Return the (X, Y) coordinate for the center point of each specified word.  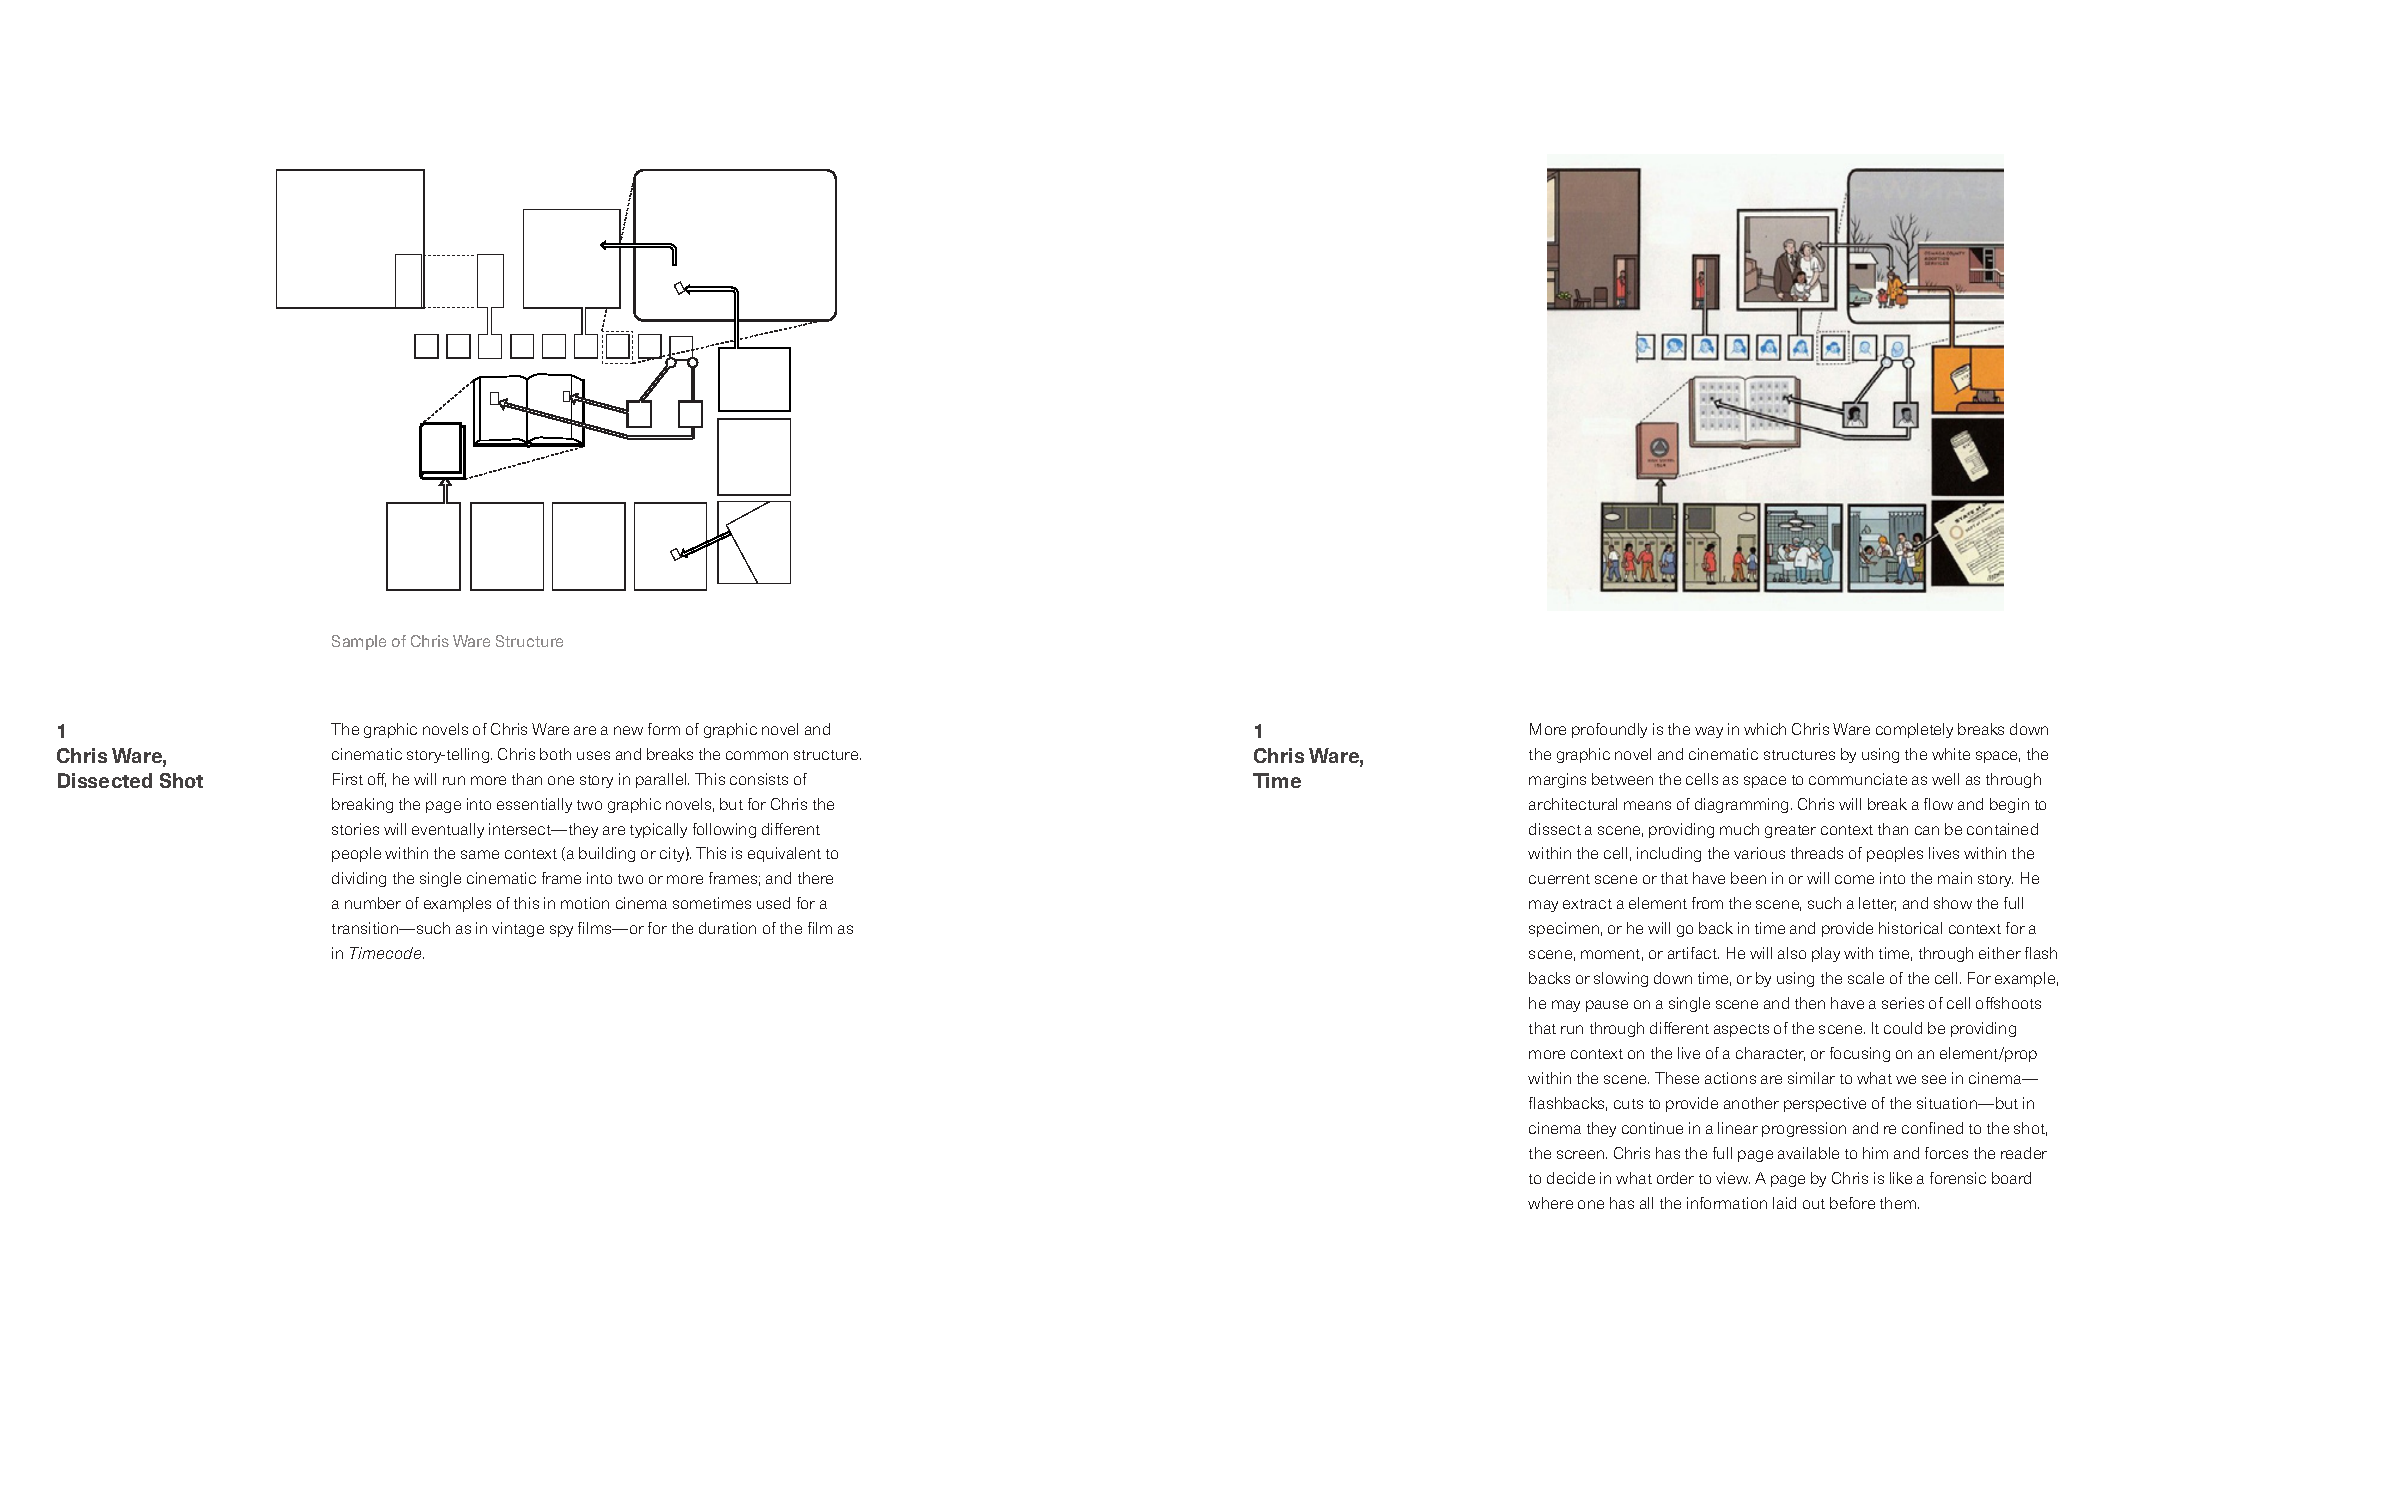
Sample (359, 642)
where (1550, 1203)
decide (1571, 1178)
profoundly (1609, 730)
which (1765, 729)
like (1901, 1178)
